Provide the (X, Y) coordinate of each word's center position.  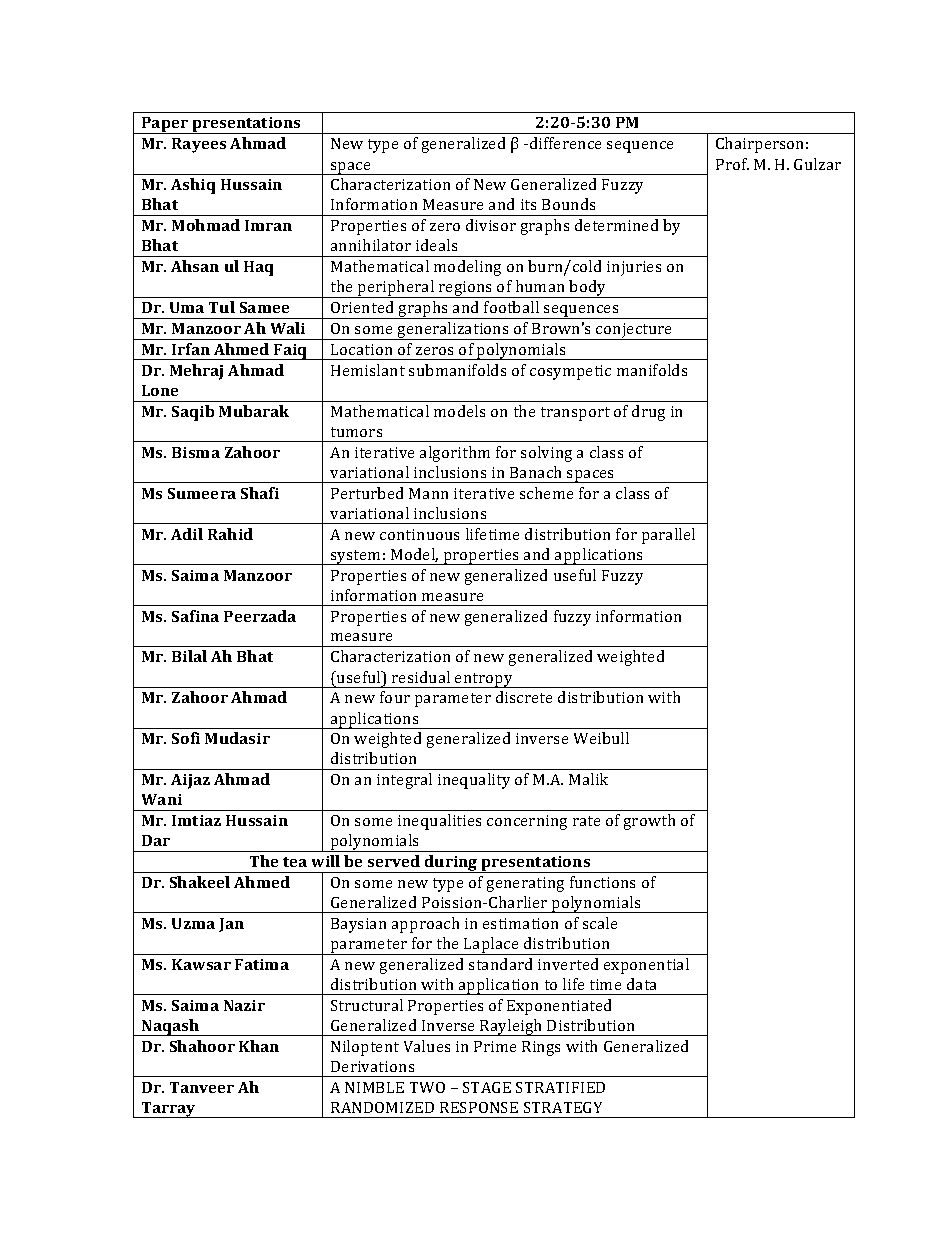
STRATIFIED (560, 1087)
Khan (259, 1046)
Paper (165, 125)
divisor (491, 225)
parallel (668, 536)
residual (421, 677)
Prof (732, 164)
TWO (427, 1087)
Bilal (189, 656)
